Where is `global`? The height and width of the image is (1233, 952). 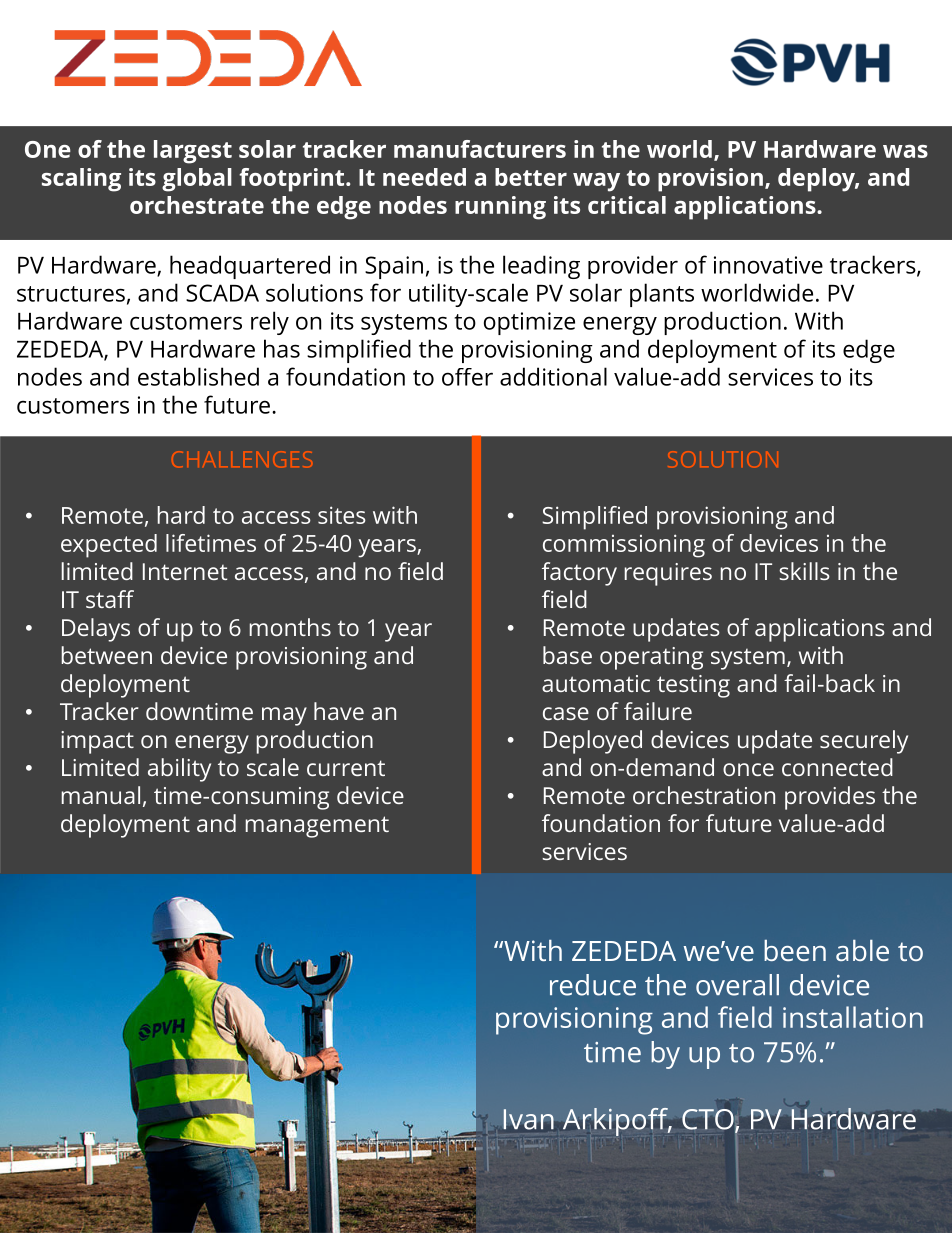
global is located at coordinates (197, 180).
